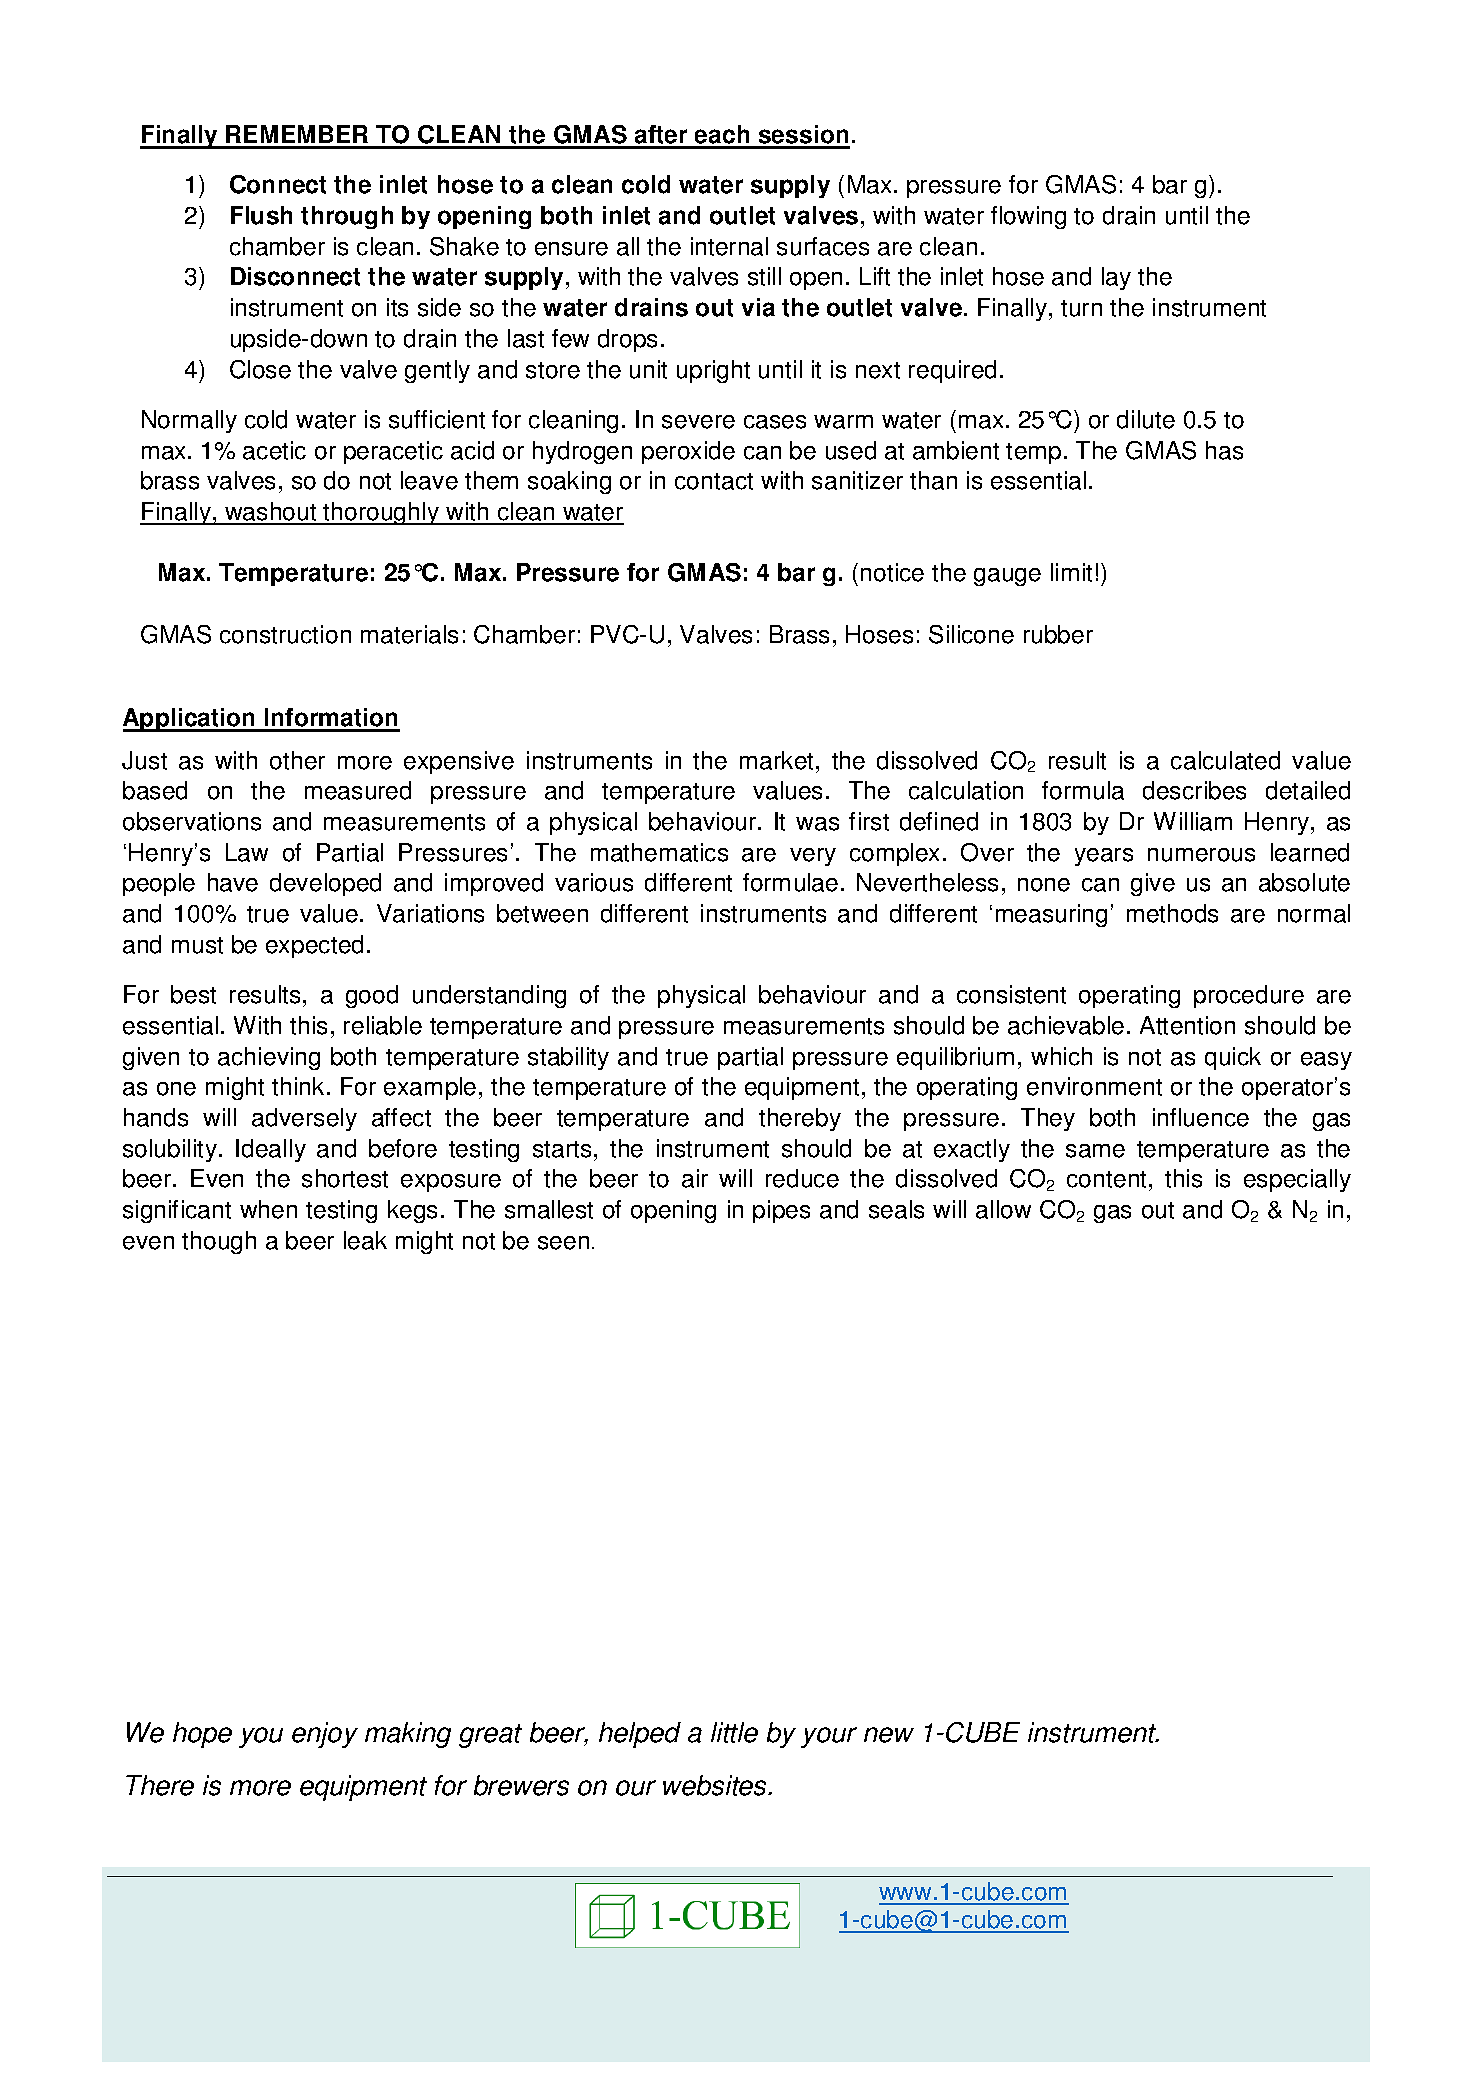 This image has width=1471, height=2082. Describe the element at coordinates (1106, 1179) in the image. I see `content` at that location.
